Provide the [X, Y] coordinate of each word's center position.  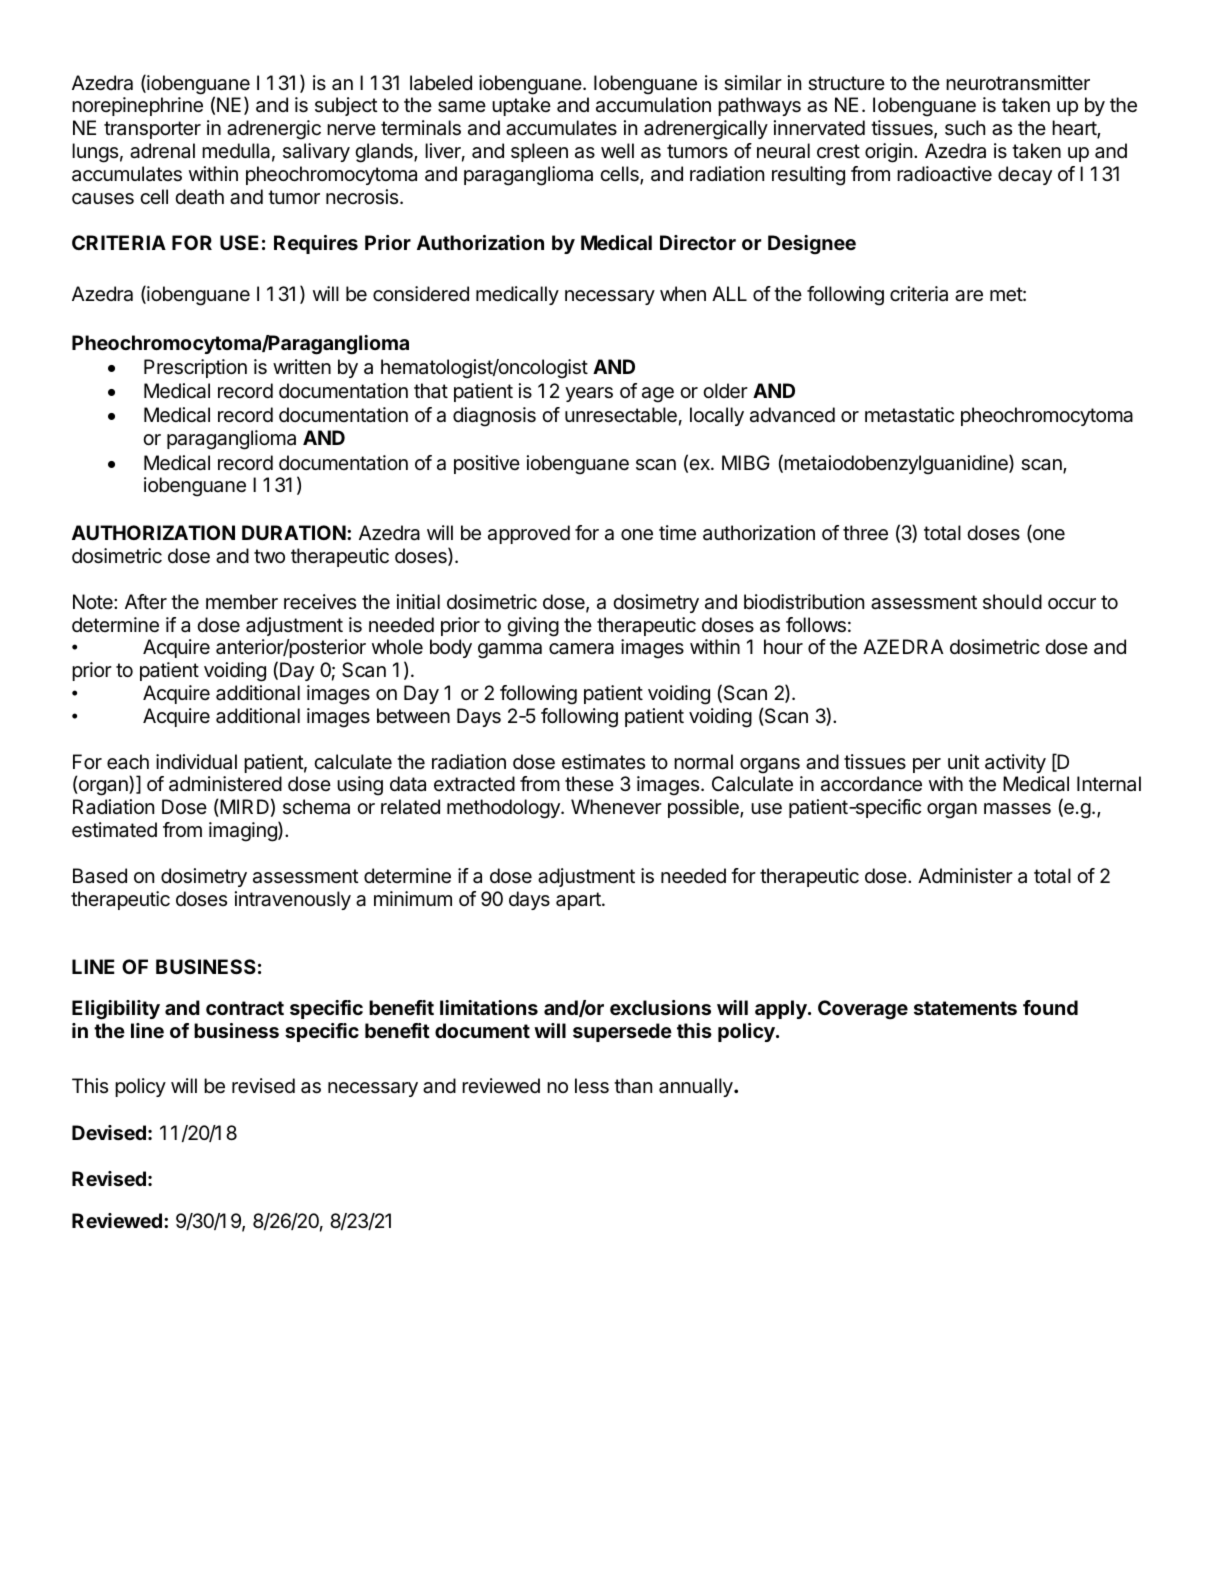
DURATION [294, 532]
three [865, 533]
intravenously [293, 900]
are [969, 296]
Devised [109, 1132]
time [677, 533]
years [589, 394]
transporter [152, 130]
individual [196, 762]
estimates [603, 762]
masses [1017, 809]
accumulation [653, 105]
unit [964, 761]
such [965, 127]
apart [579, 901]
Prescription [195, 368]
